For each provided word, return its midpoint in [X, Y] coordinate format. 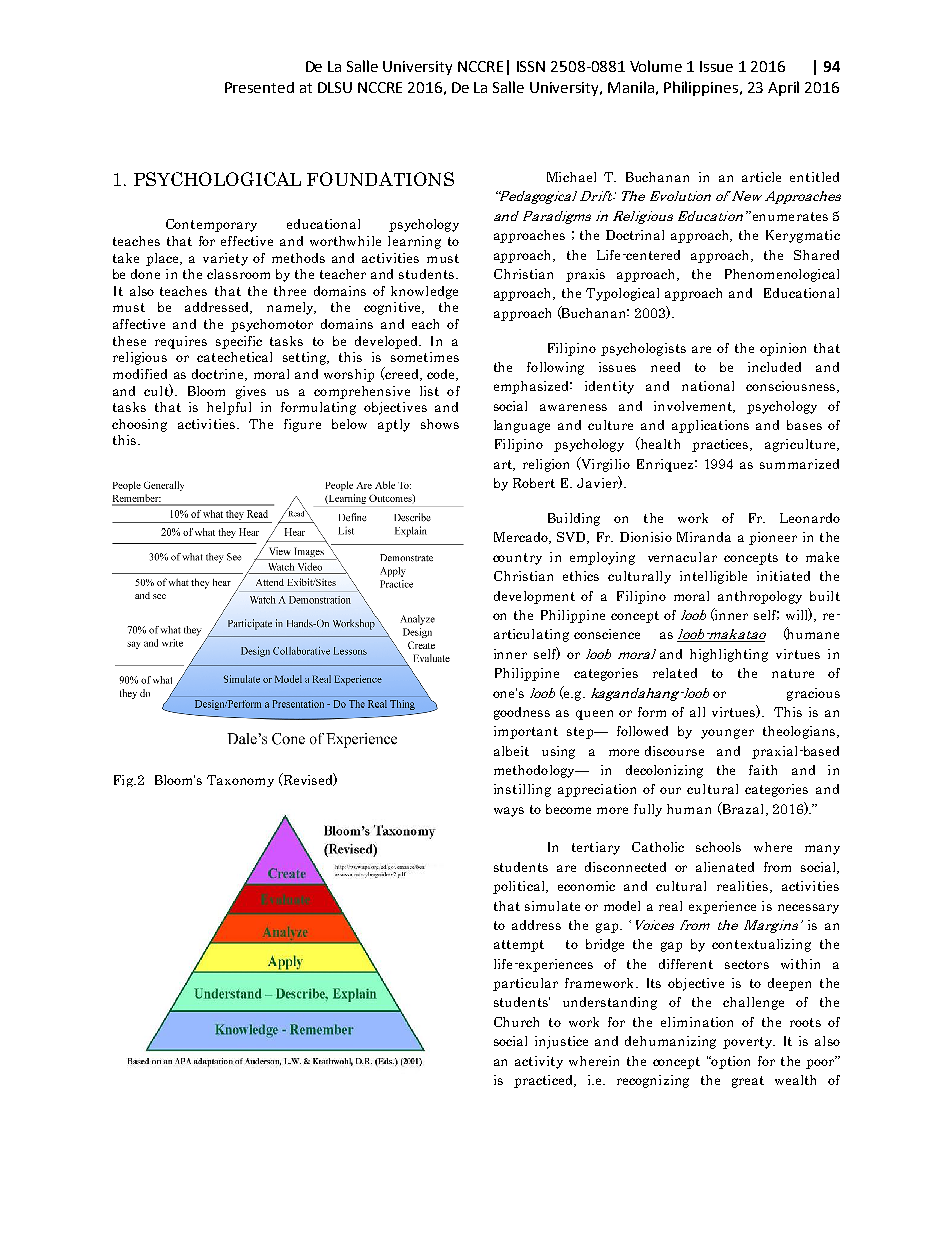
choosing [139, 425]
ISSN [531, 66]
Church [516, 1022]
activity [539, 1062]
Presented [259, 87]
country [517, 559]
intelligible [713, 577]
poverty [748, 1043]
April [783, 88]
